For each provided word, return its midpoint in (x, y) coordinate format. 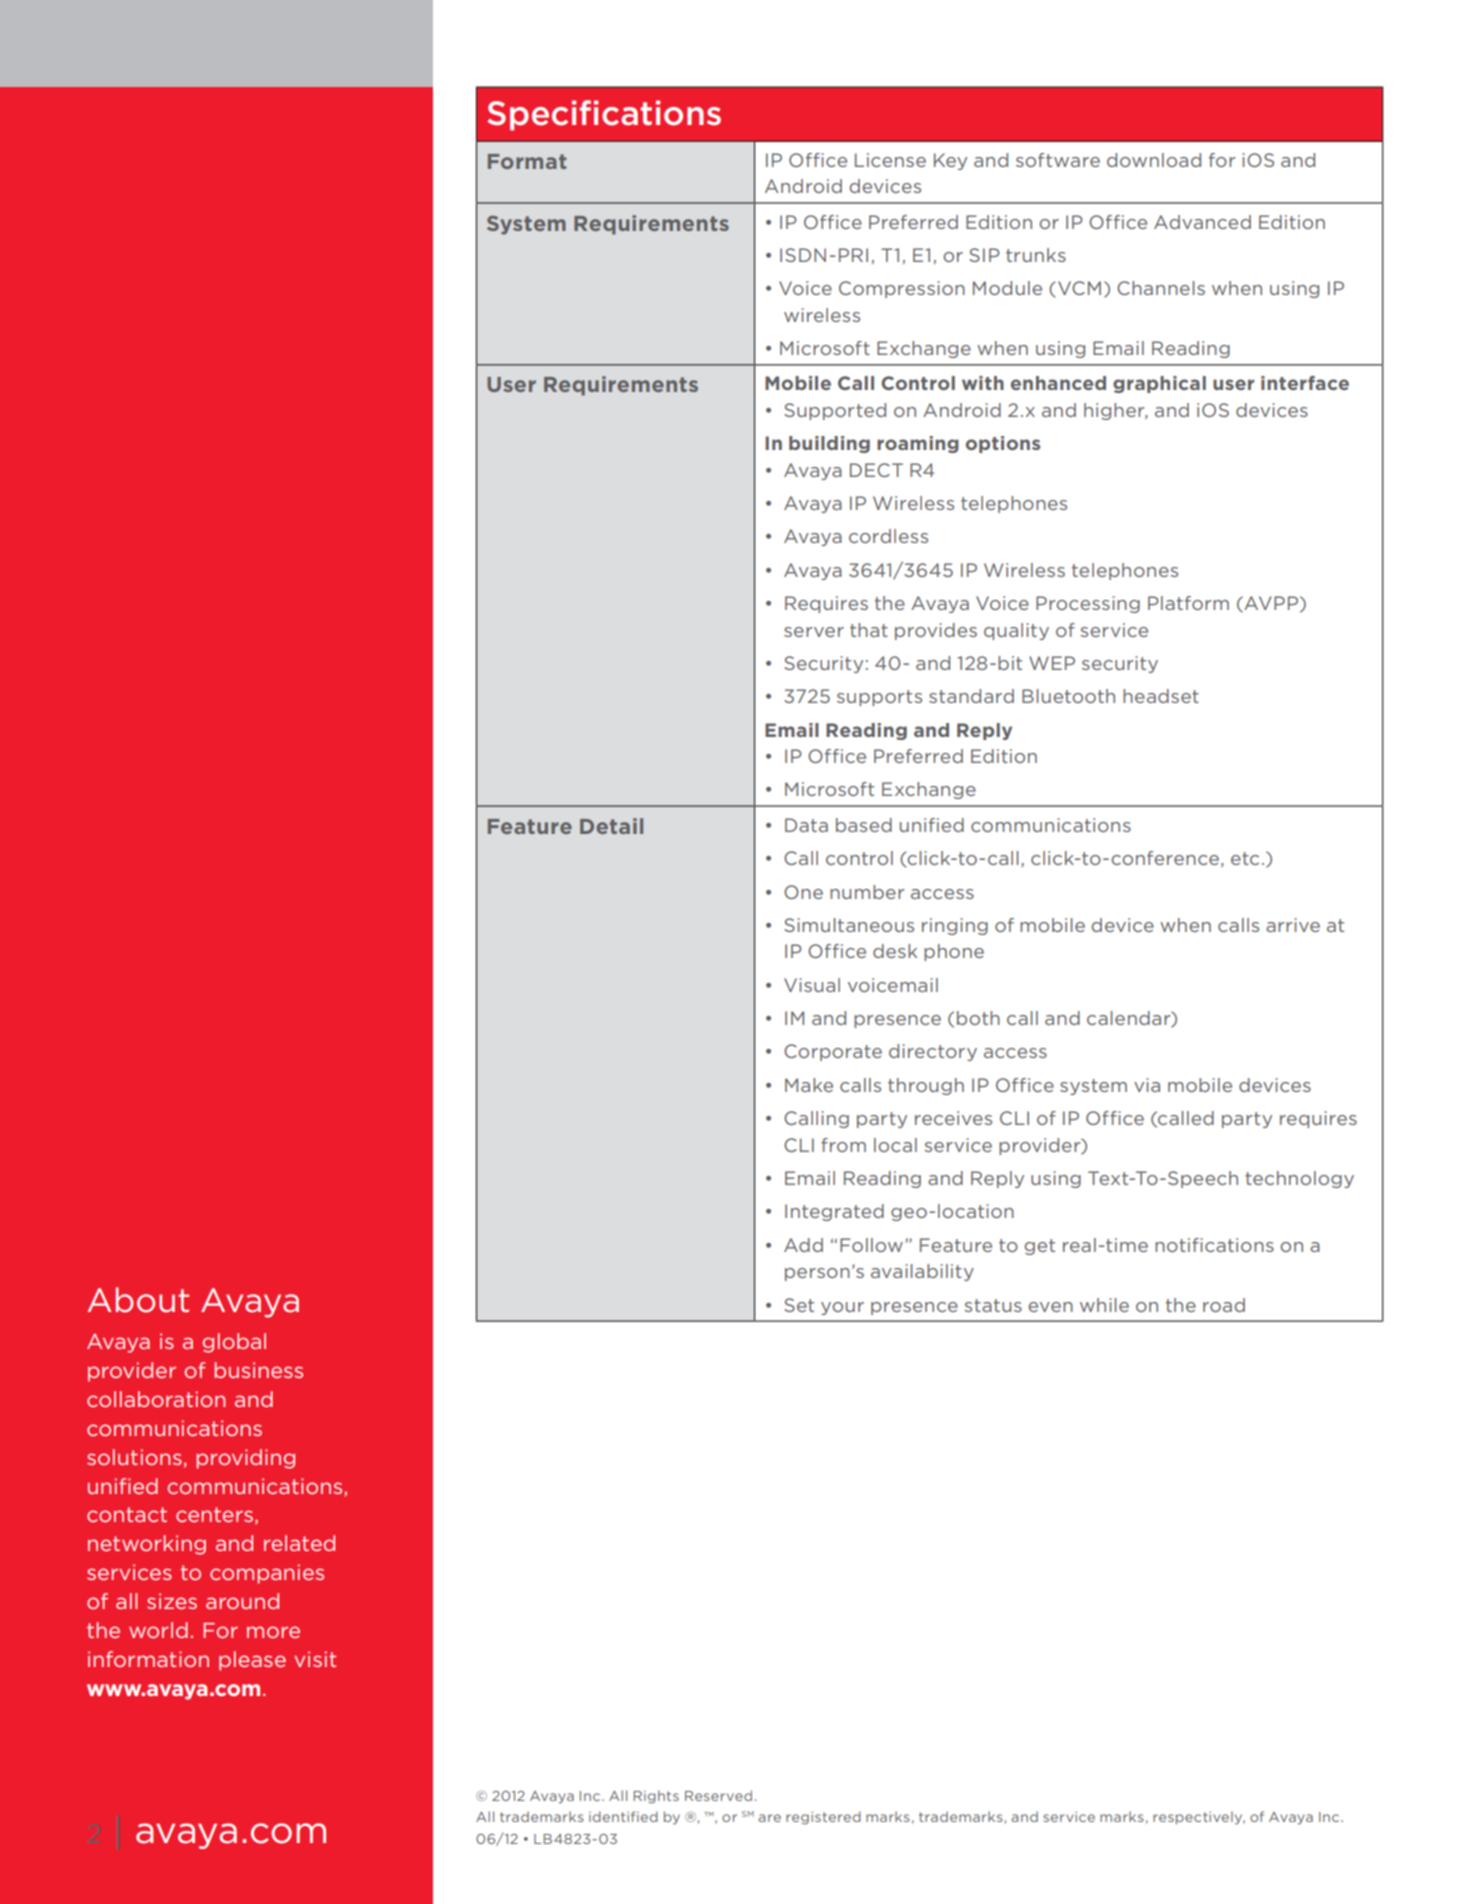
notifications (1214, 1245)
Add (803, 1245)
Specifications (604, 115)
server (814, 632)
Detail (611, 826)
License (890, 160)
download (1154, 160)
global (234, 1343)
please (252, 1661)
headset (1161, 696)
